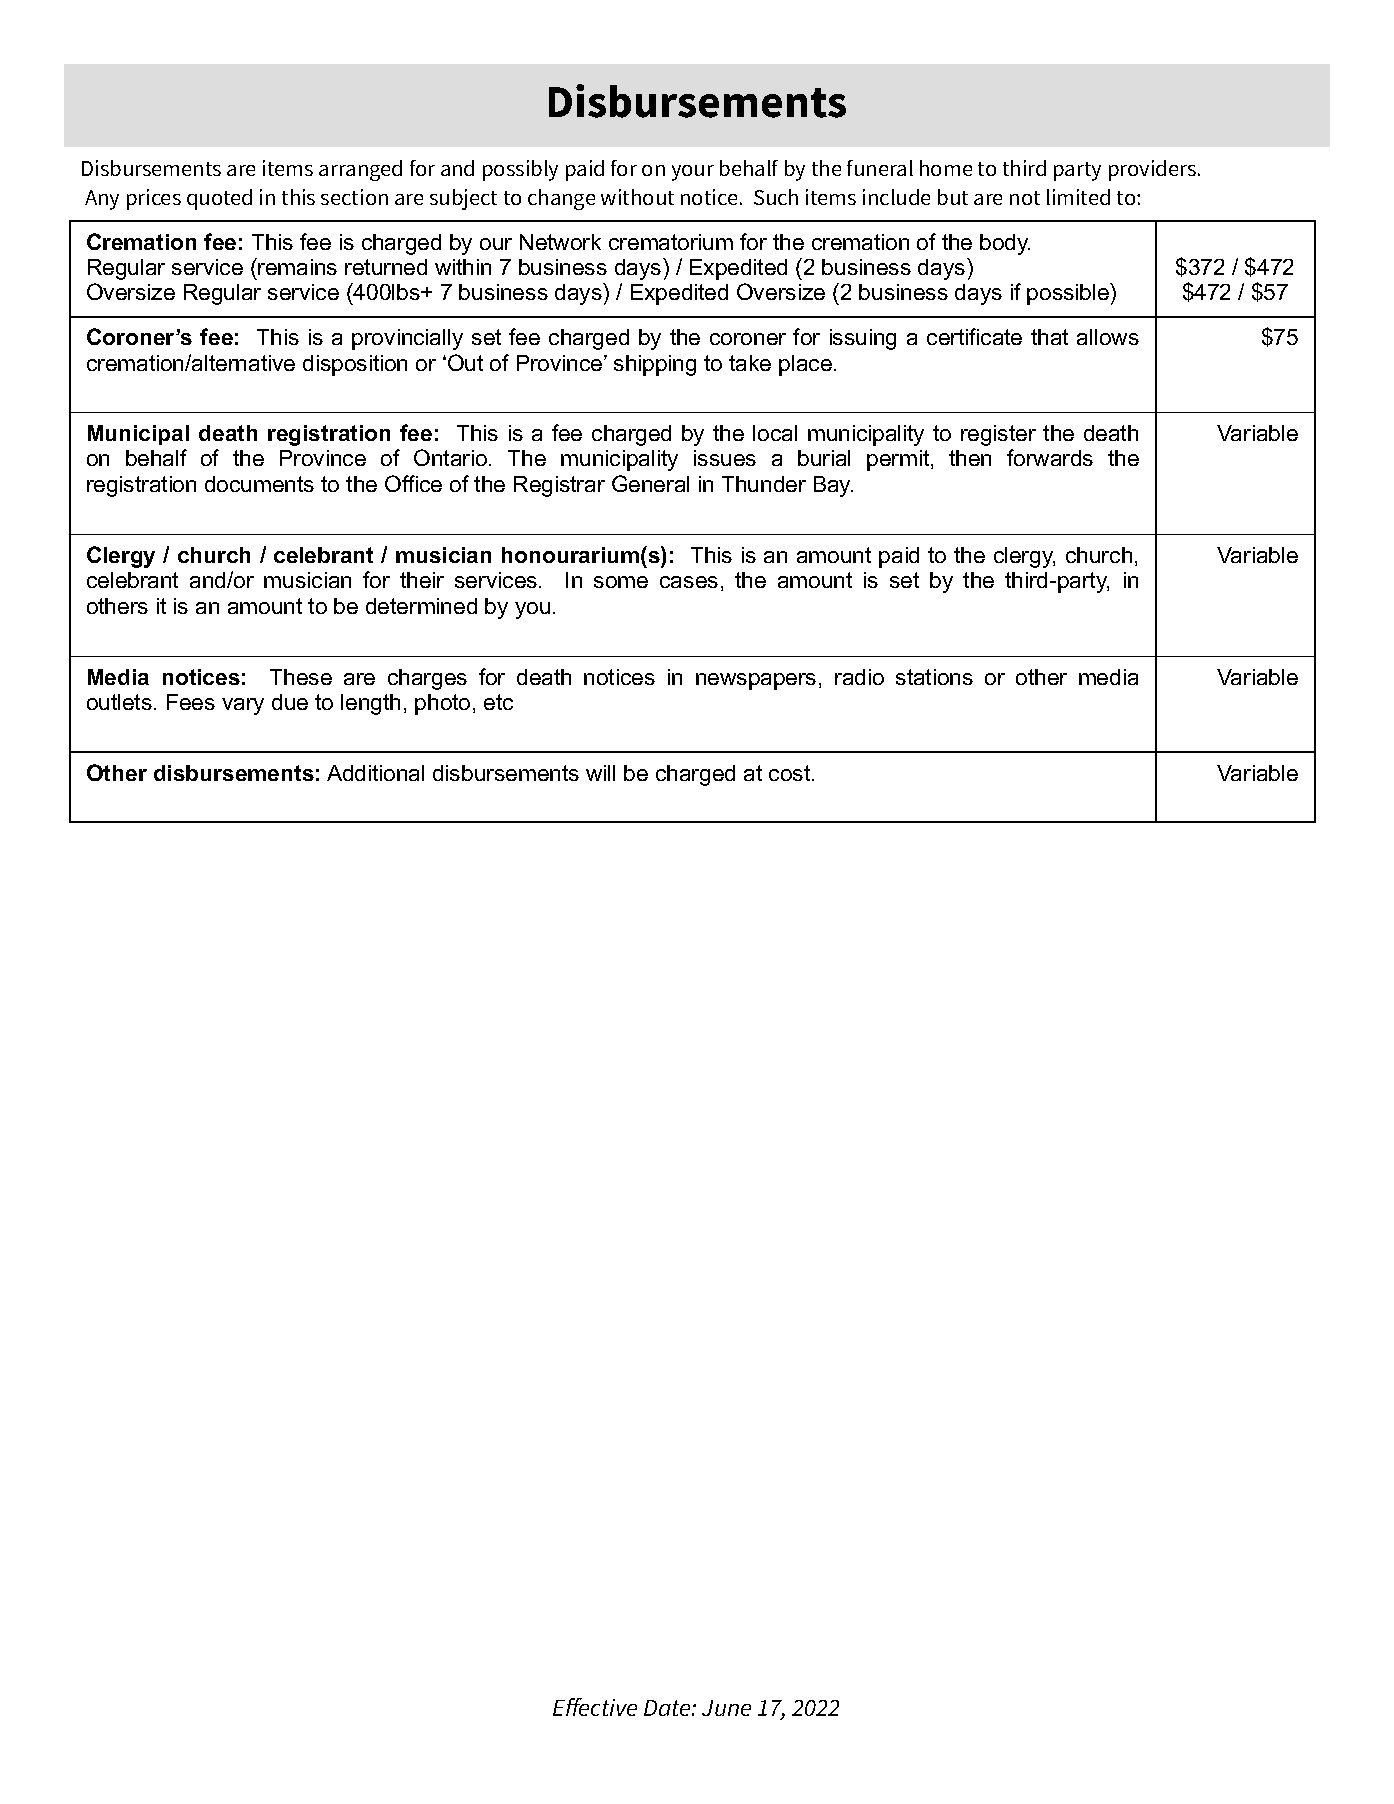  What do you see at coordinates (791, 773) in the screenshot?
I see `cost` at bounding box center [791, 773].
